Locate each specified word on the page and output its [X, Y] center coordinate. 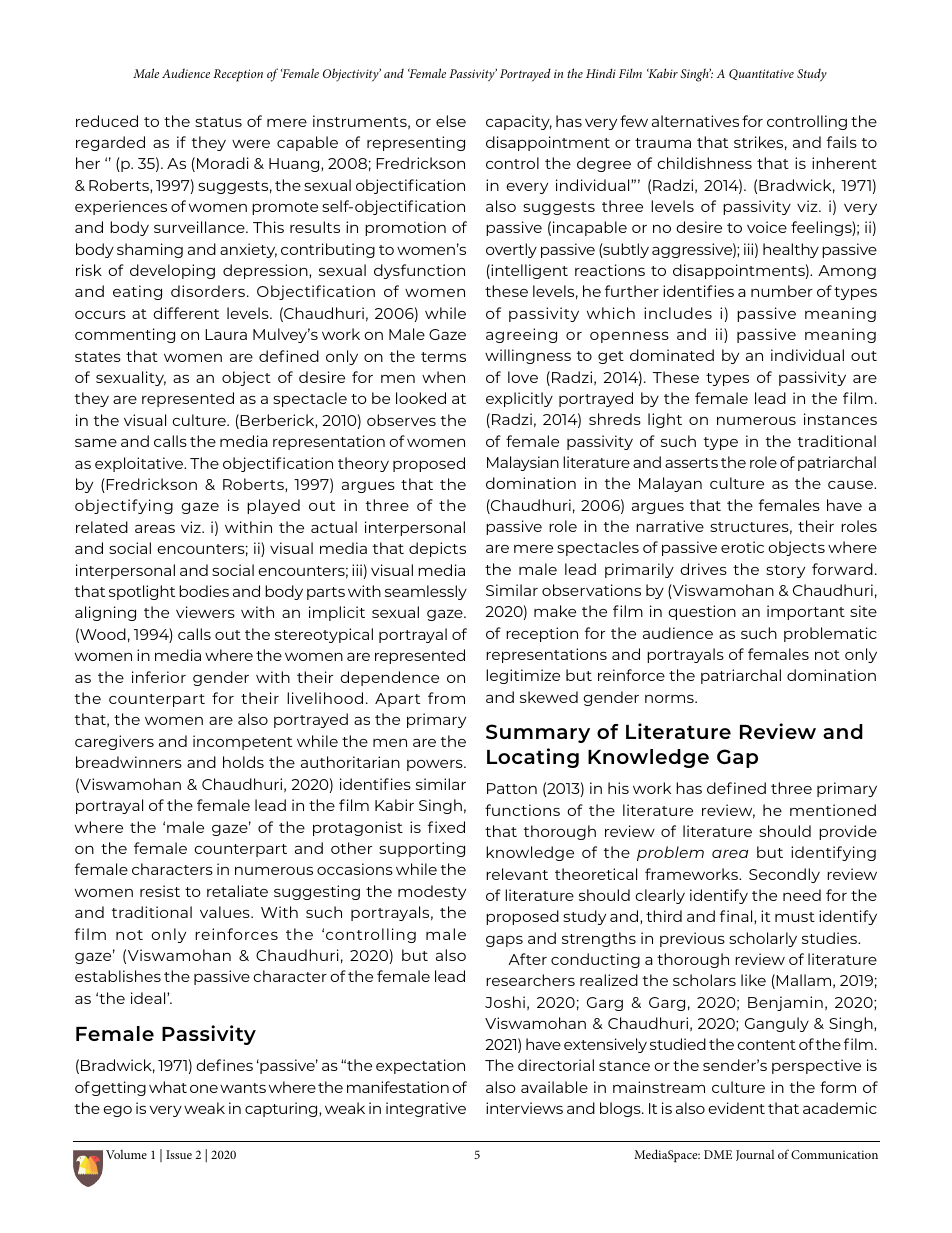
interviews [524, 1108]
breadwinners [129, 762]
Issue [179, 1154]
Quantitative [761, 74]
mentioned [833, 810]
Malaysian [523, 463]
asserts [691, 463]
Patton [512, 788]
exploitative [140, 464]
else [451, 121]
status [218, 122]
